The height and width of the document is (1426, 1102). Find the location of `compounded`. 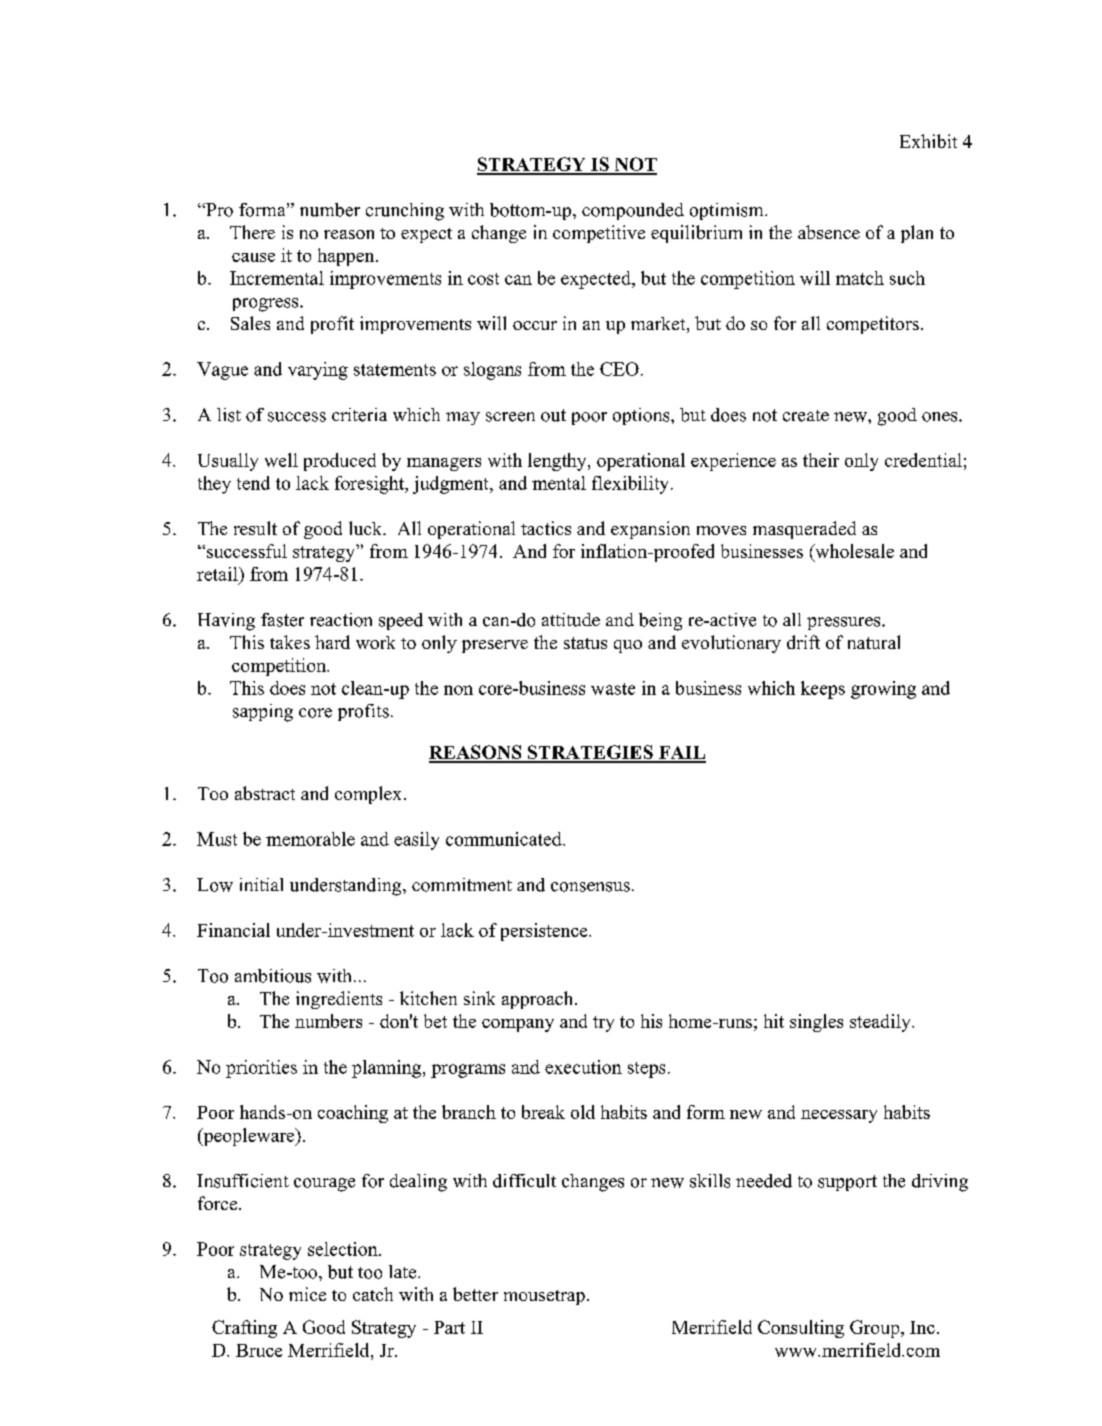

compounded is located at coordinates (633, 211).
